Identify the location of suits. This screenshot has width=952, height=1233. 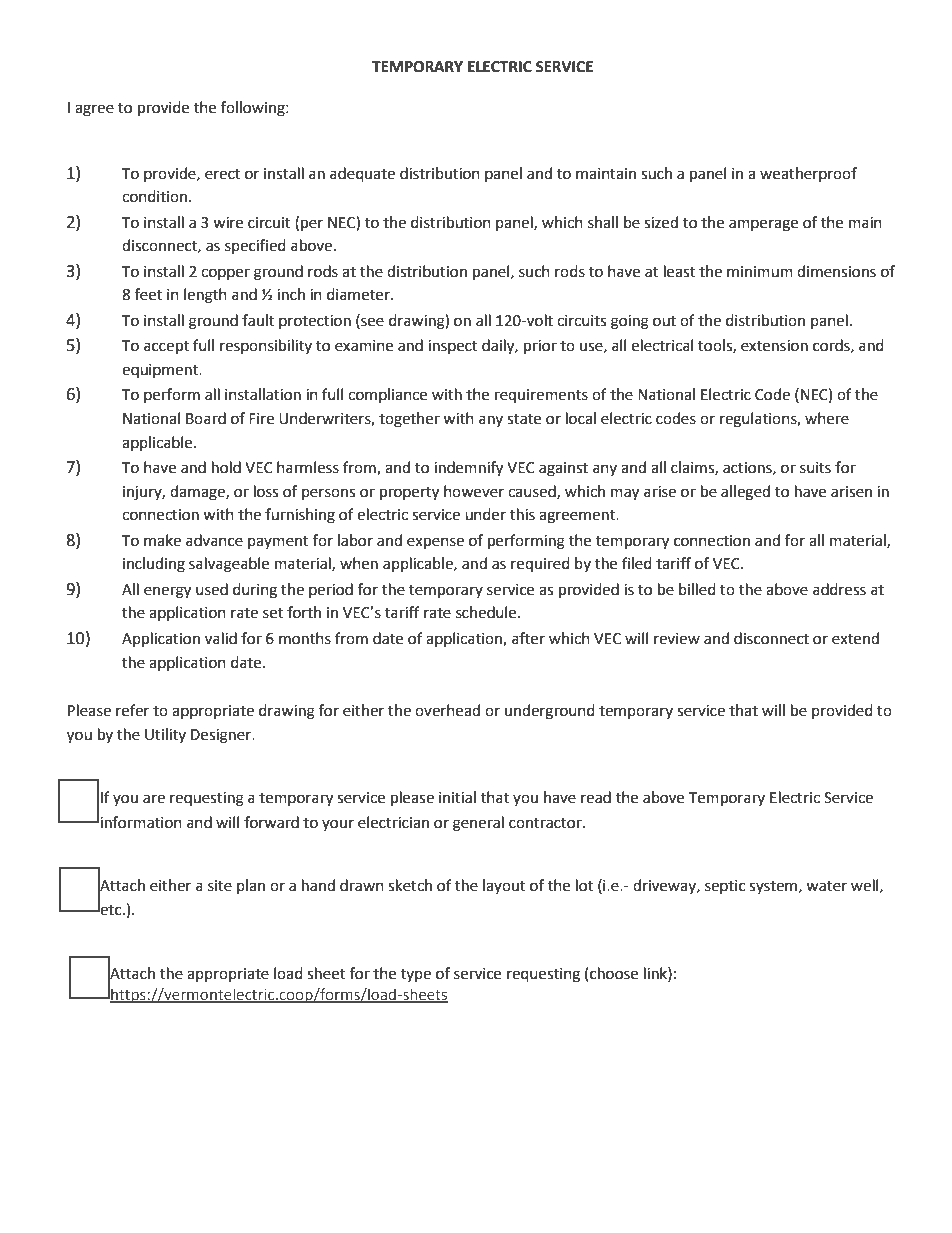
(815, 468).
